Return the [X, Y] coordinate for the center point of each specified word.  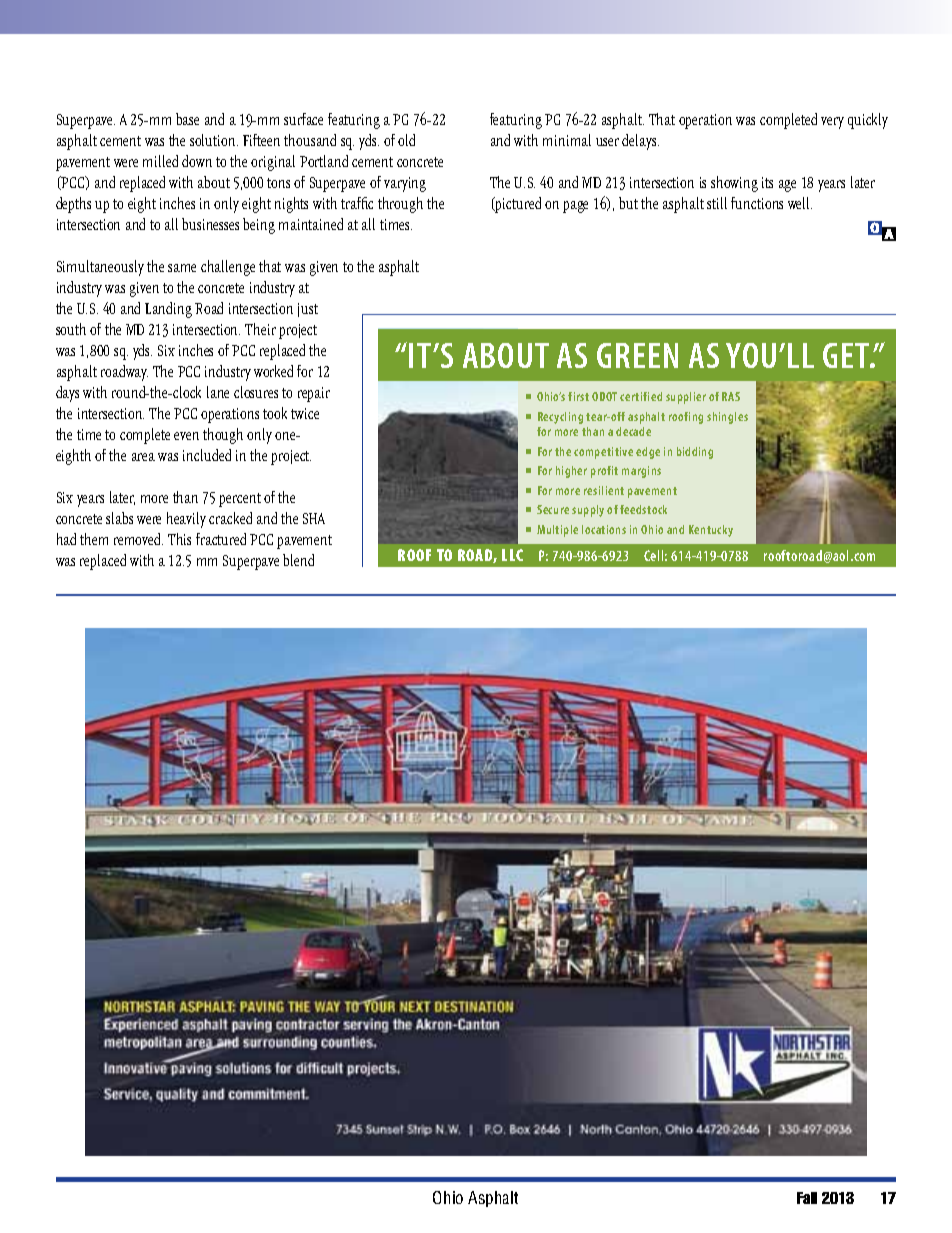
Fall [807, 1198]
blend [298, 560]
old [406, 140]
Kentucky [711, 531]
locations [604, 529]
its [767, 182]
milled [160, 161]
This [179, 539]
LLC [512, 555]
